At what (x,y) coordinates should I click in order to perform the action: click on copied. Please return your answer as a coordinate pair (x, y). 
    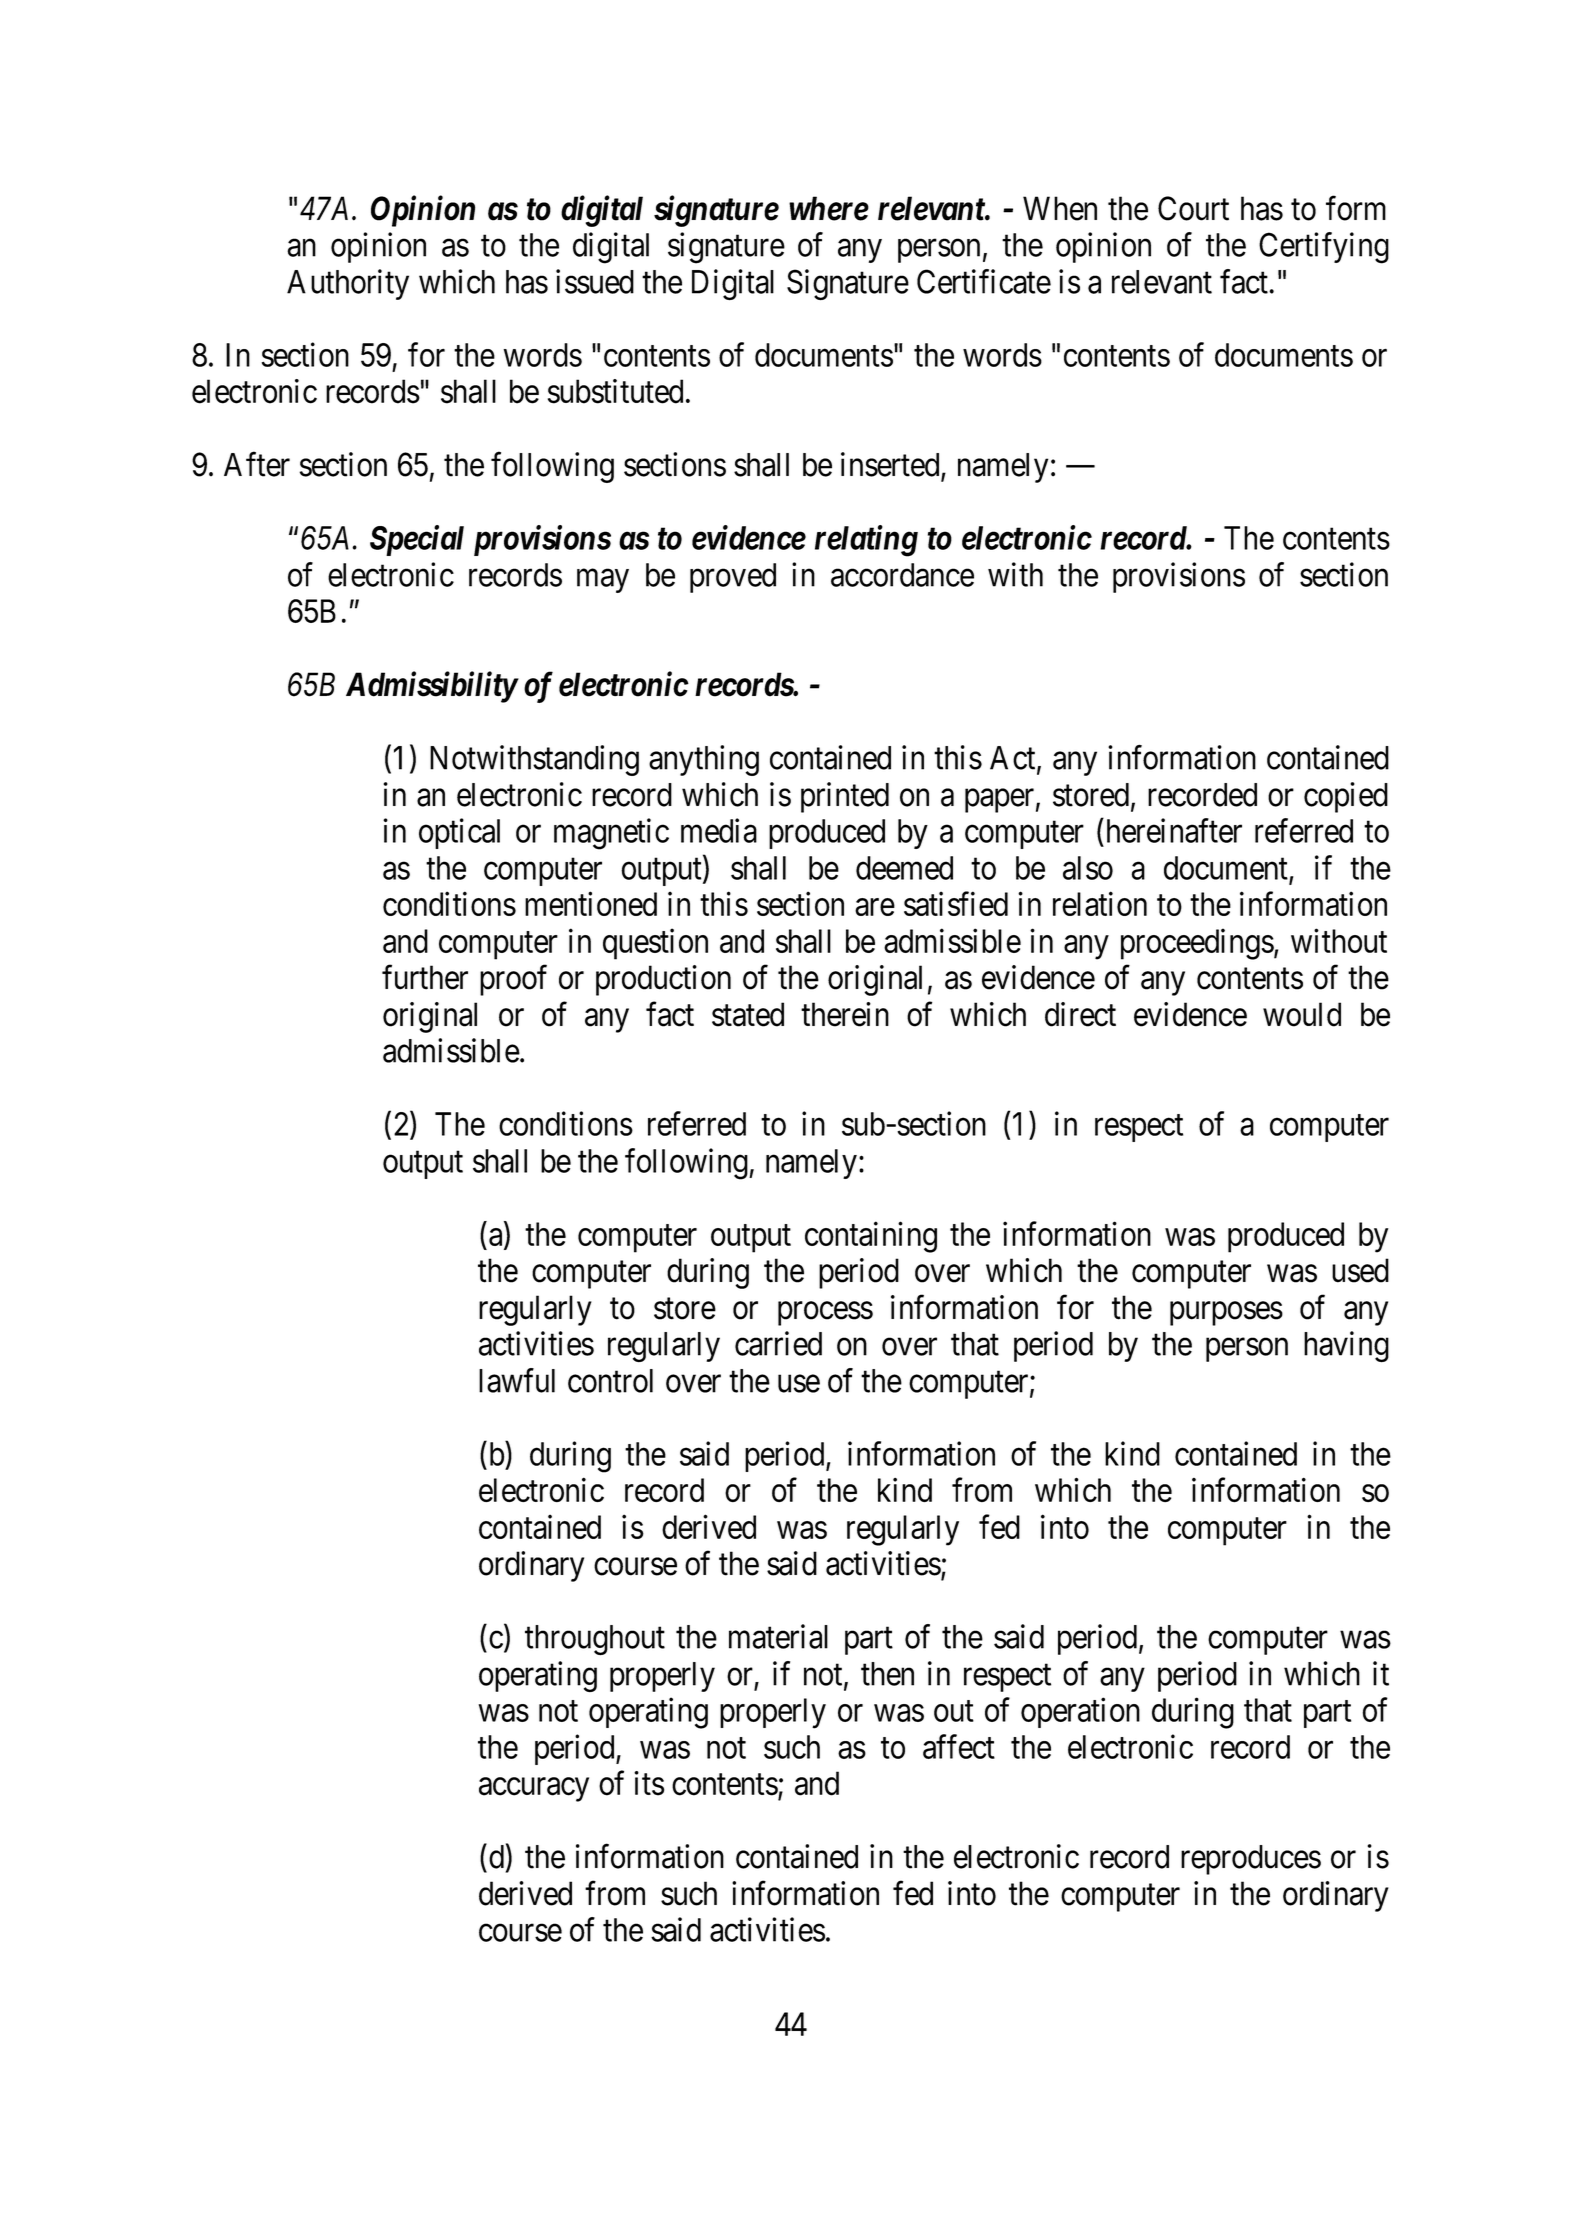
    Looking at the image, I should click on (1346, 797).
